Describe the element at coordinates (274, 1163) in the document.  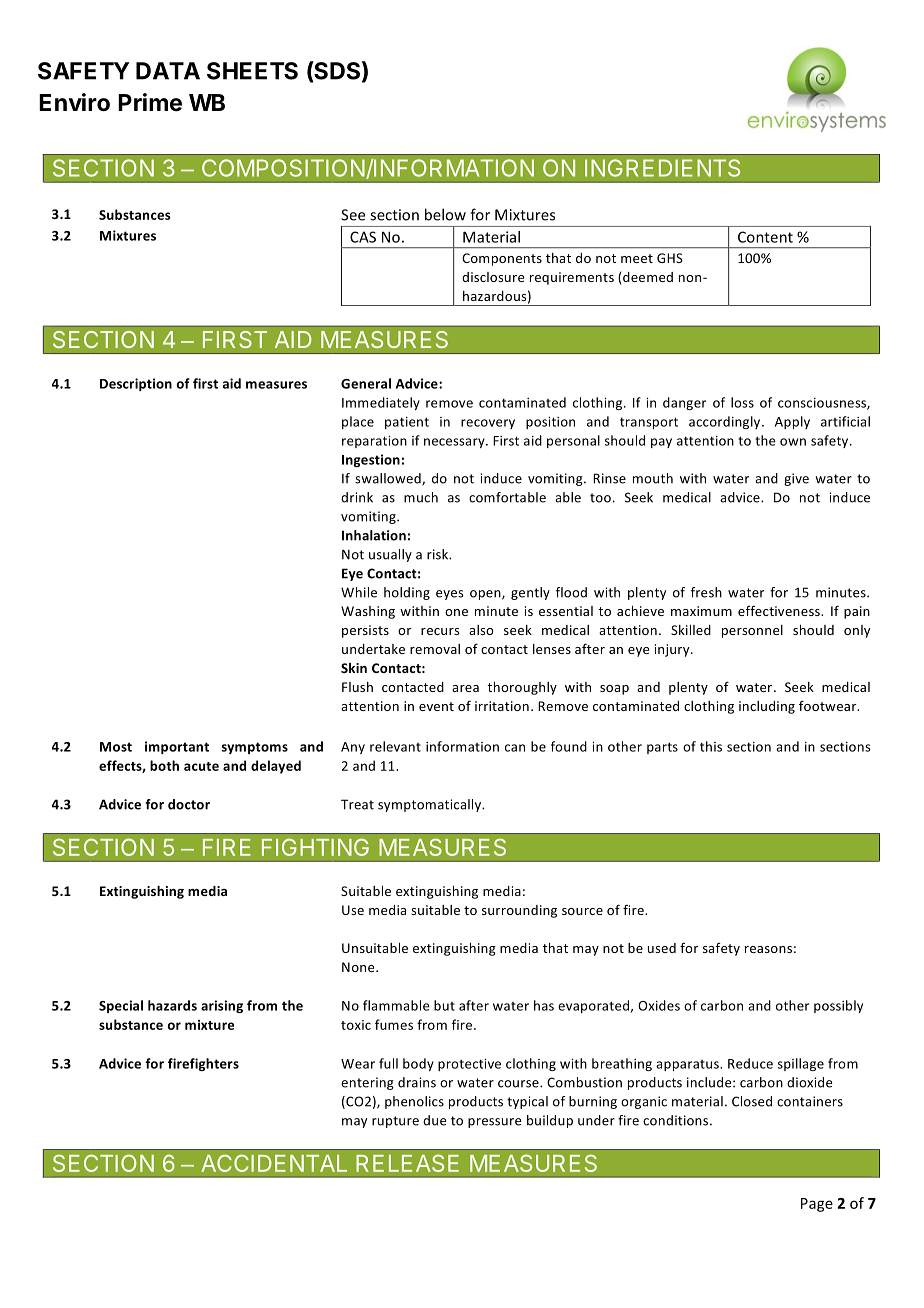
I see `ACCIDENTAL` at that location.
